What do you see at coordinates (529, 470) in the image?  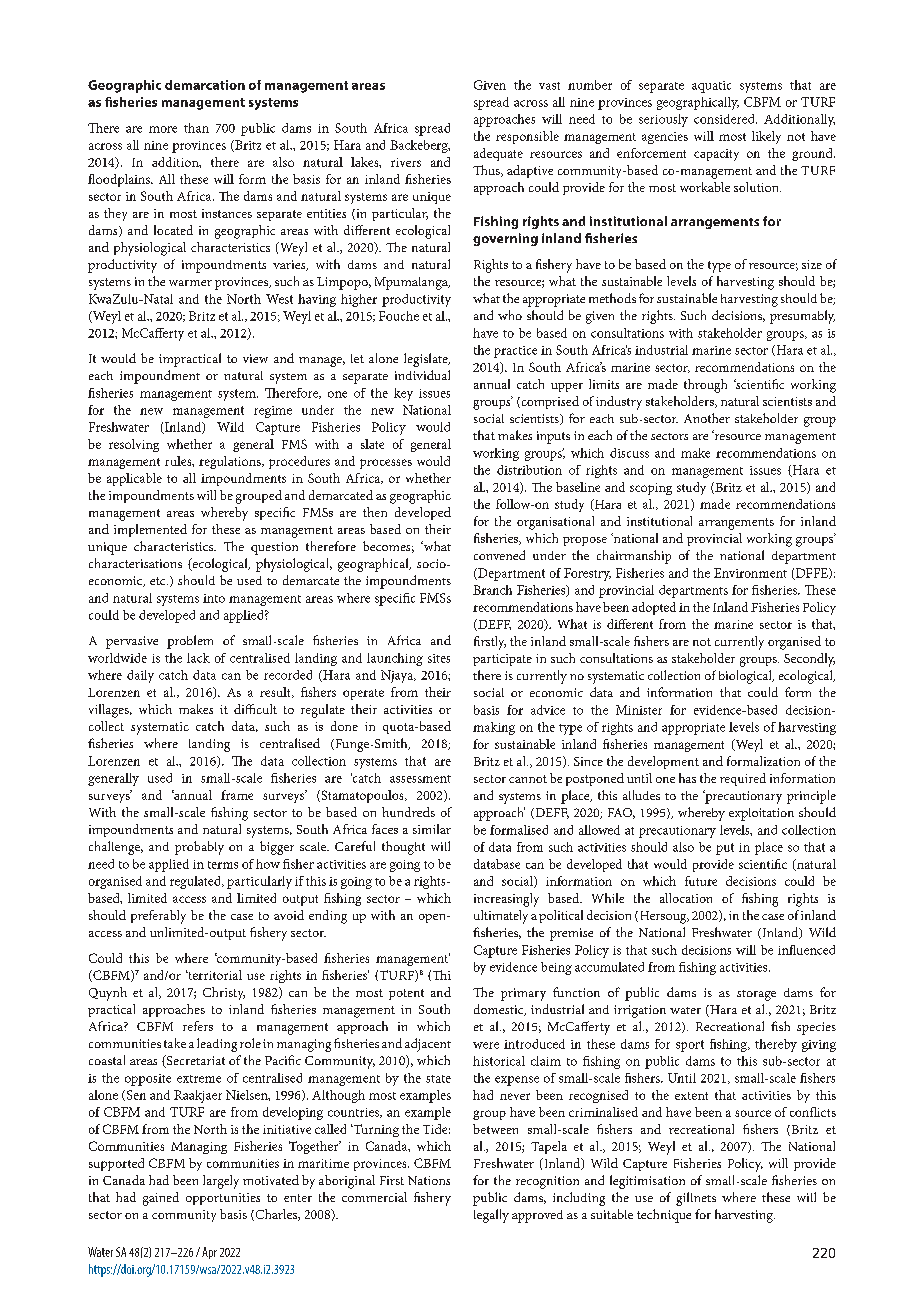 I see `distribution` at bounding box center [529, 470].
